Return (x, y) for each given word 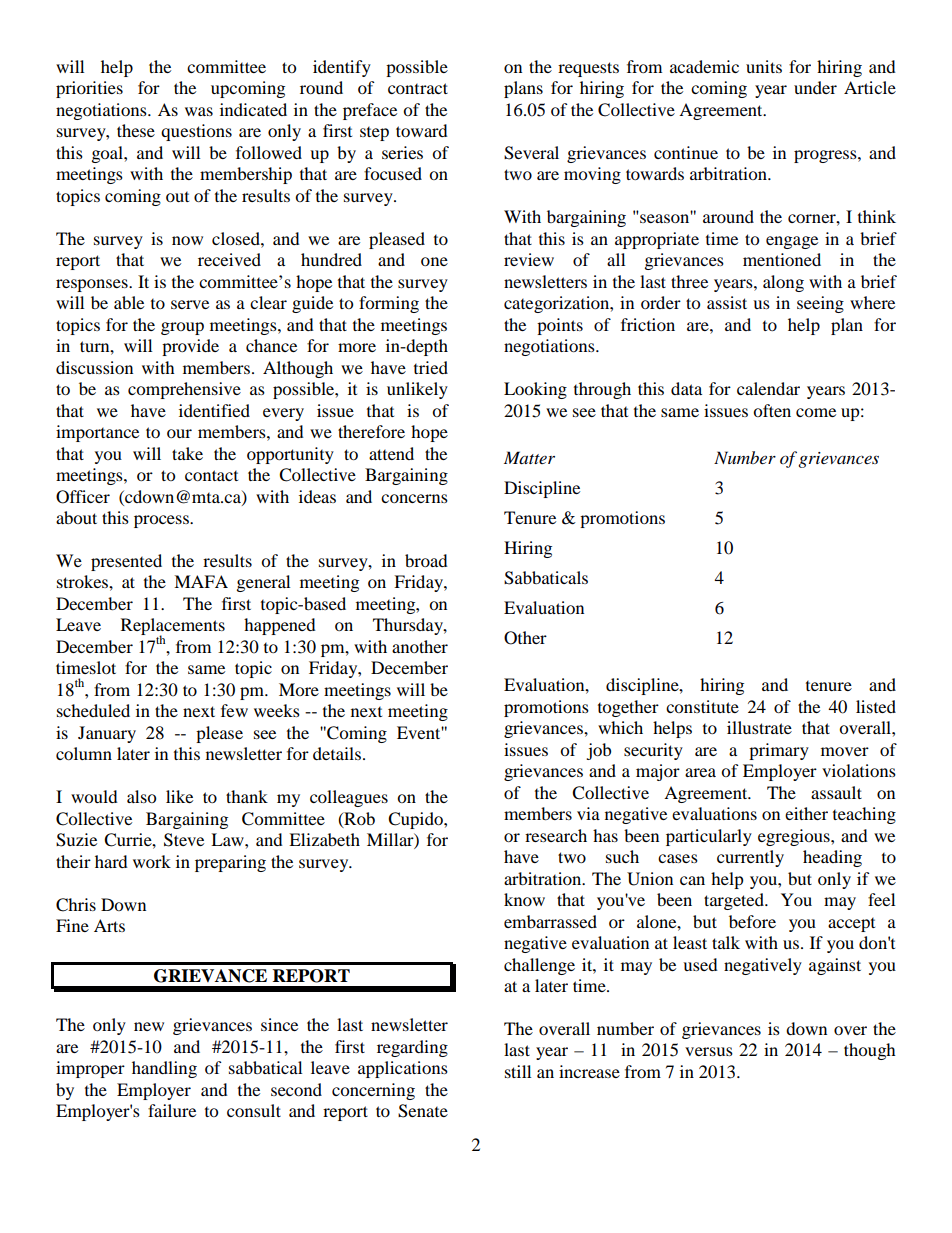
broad (426, 560)
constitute (702, 706)
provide (190, 347)
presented (126, 562)
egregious (795, 837)
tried (431, 367)
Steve (184, 840)
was (199, 111)
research (556, 835)
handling (164, 1069)
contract (418, 88)
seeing (820, 304)
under (815, 87)
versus (709, 1051)
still (518, 1071)
